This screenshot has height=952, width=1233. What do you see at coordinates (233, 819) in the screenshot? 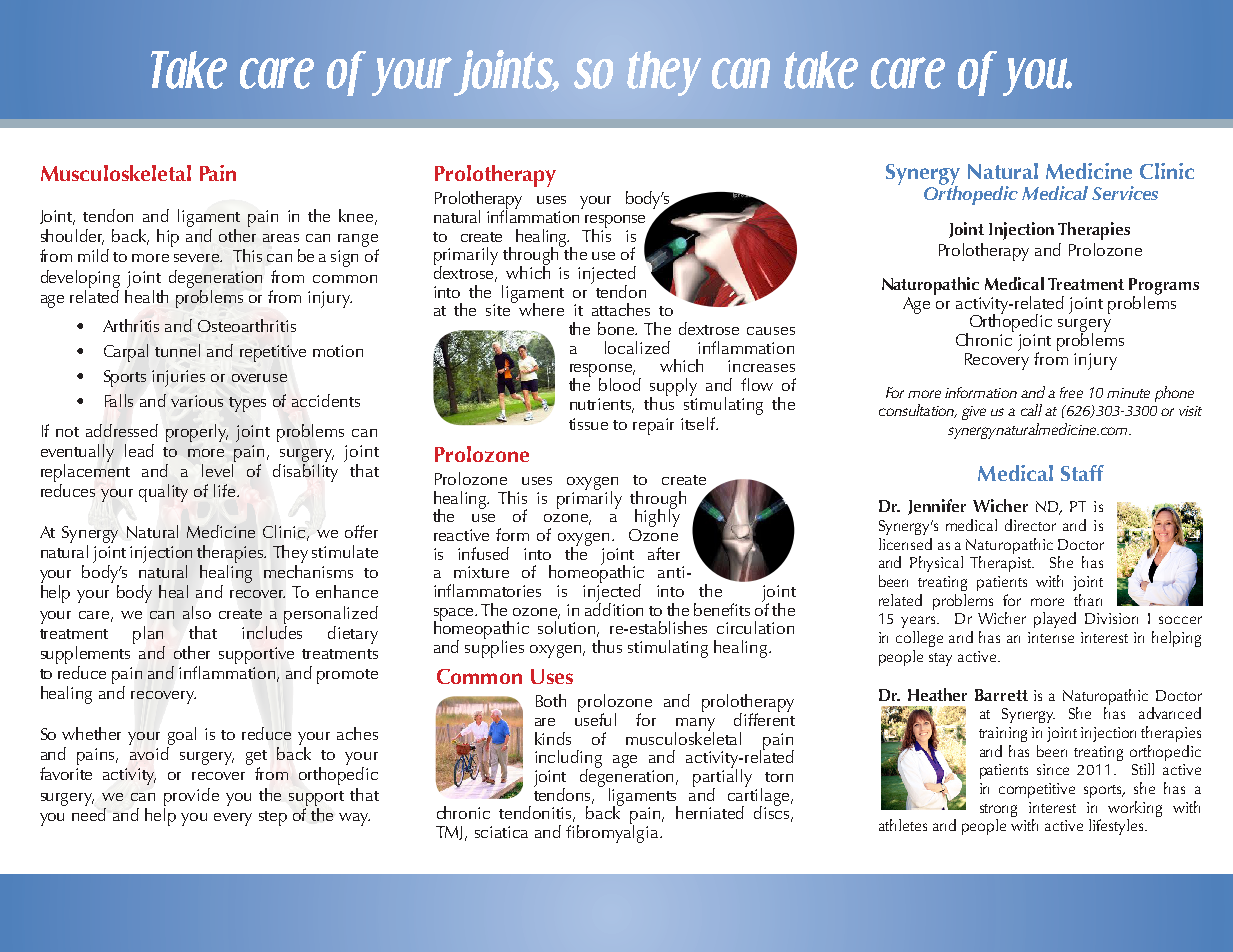
I see `every` at bounding box center [233, 819].
